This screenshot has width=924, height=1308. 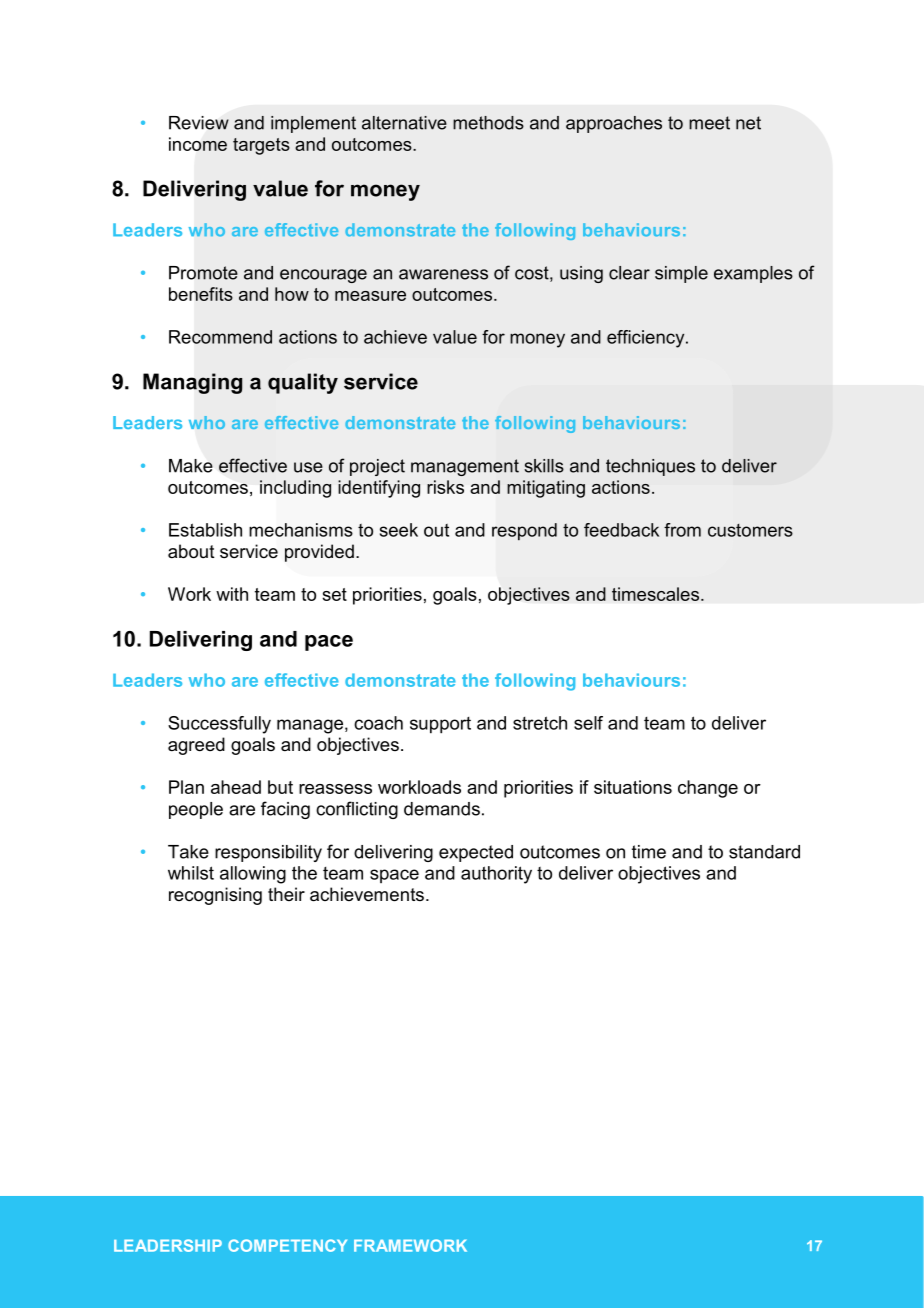 What do you see at coordinates (709, 123) in the screenshot?
I see `meet` at bounding box center [709, 123].
